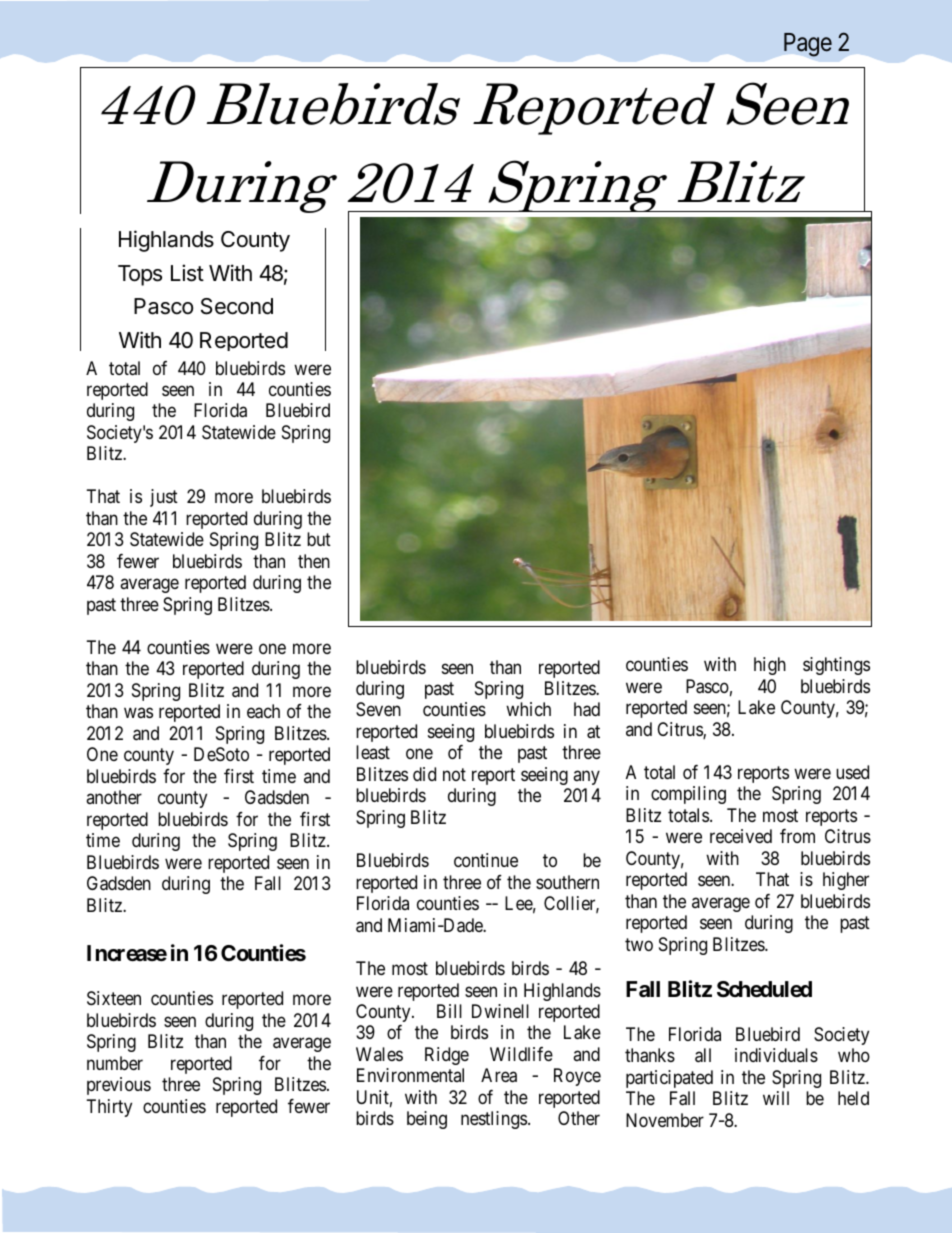  I want to click on but, so click(319, 539).
